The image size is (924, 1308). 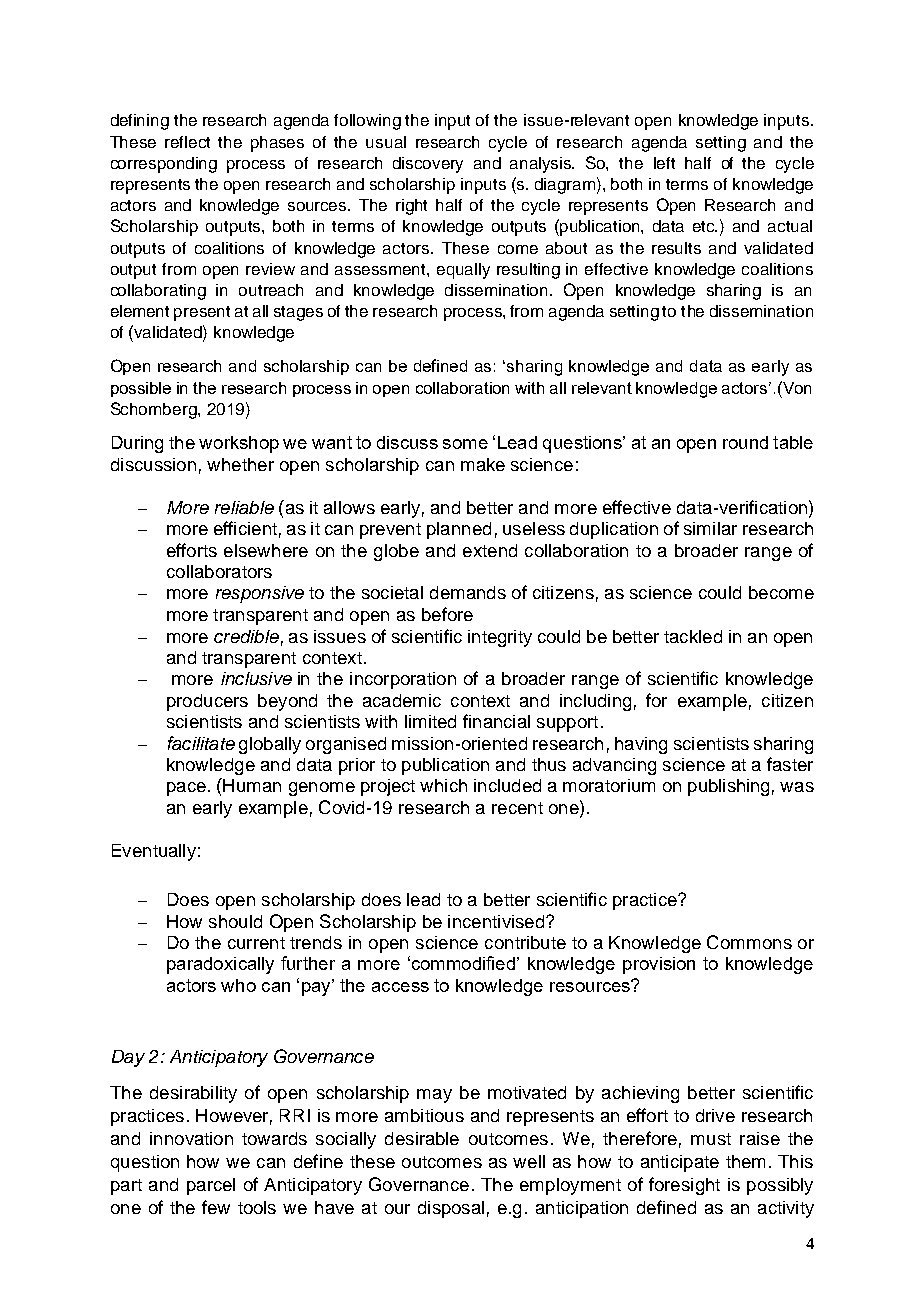 What do you see at coordinates (459, 530) in the screenshot?
I see `planned` at bounding box center [459, 530].
